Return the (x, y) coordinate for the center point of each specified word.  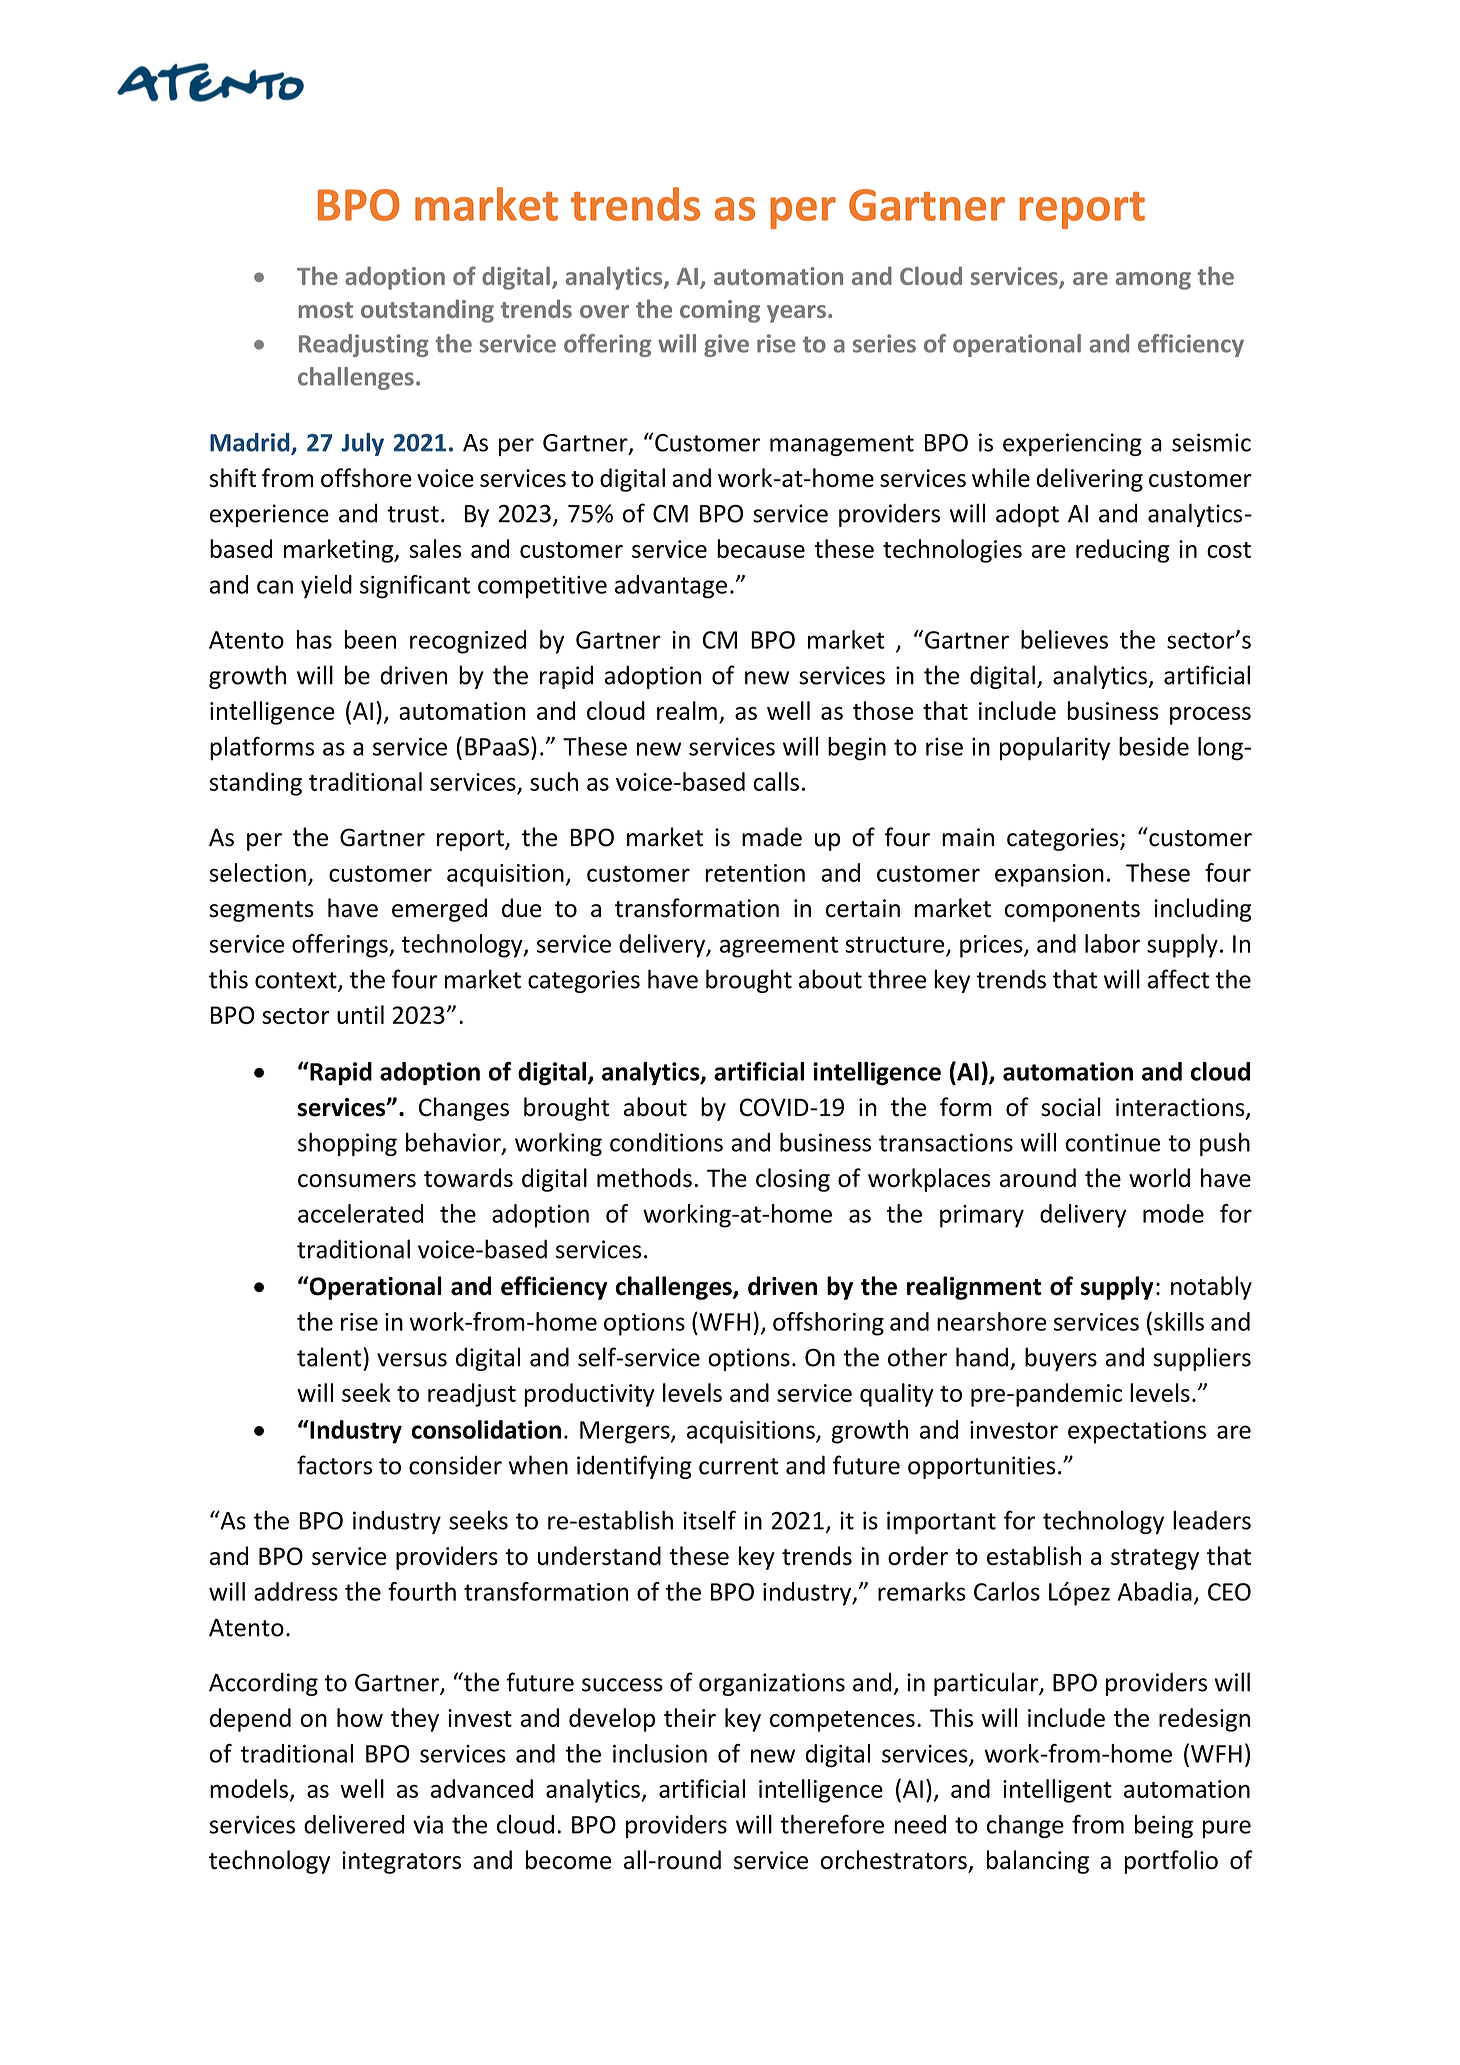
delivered (354, 1824)
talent (329, 1357)
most (325, 310)
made (772, 837)
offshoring (828, 1324)
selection (257, 872)
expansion (1049, 875)
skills (1179, 1321)
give (726, 345)
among (1153, 281)
